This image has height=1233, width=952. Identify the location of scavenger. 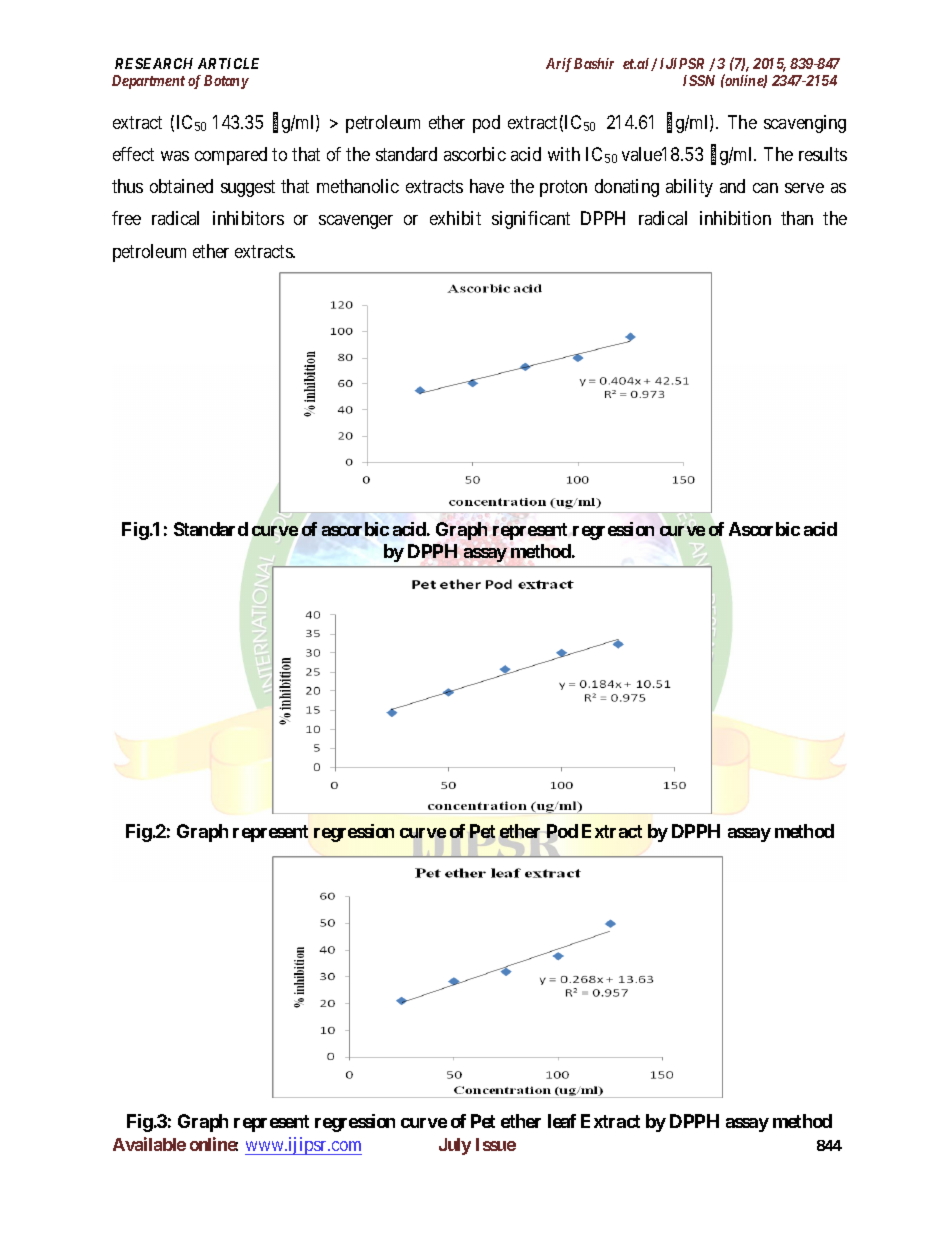
(356, 222).
